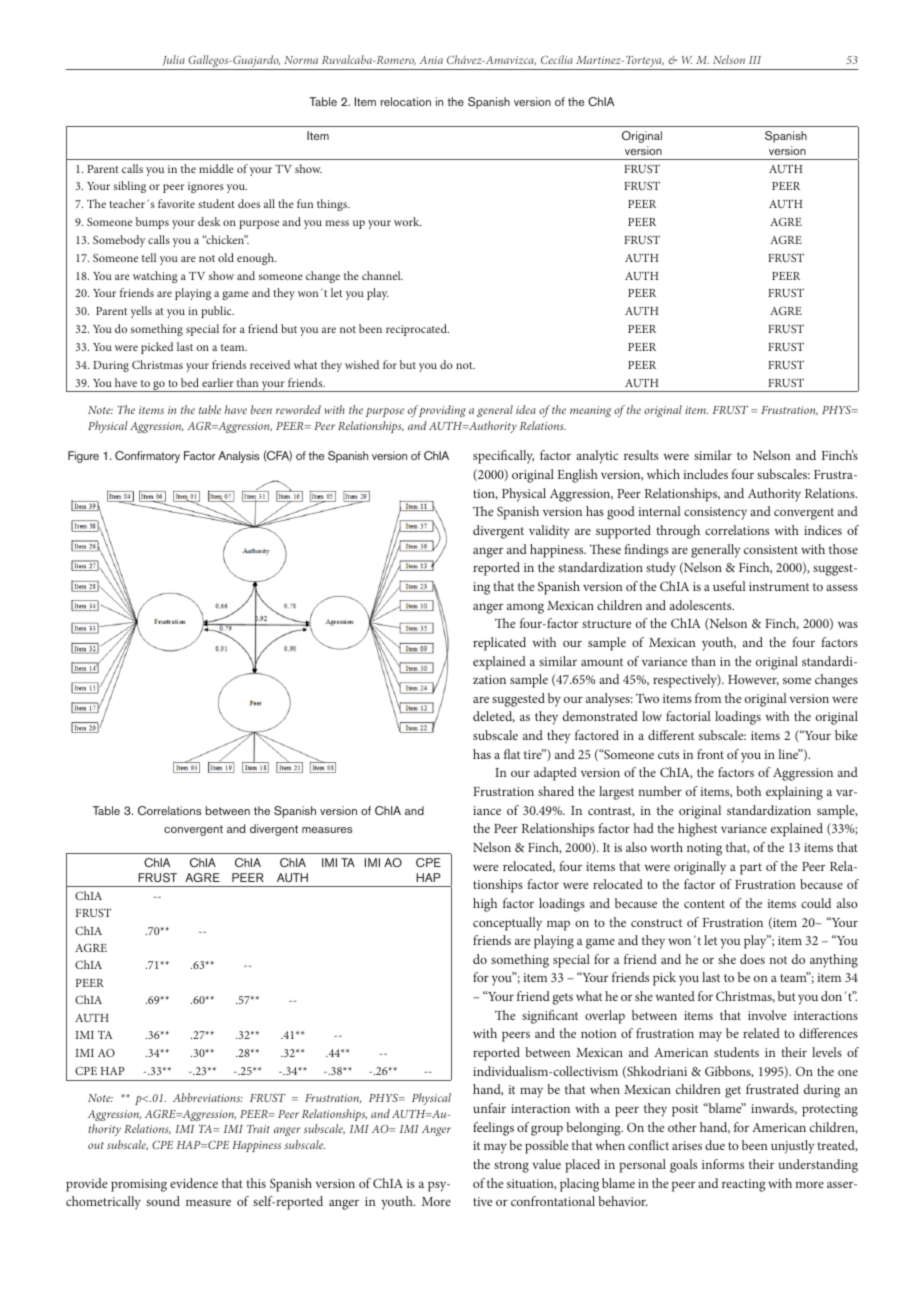  What do you see at coordinates (557, 59) in the screenshot?
I see `Cecilia` at bounding box center [557, 59].
